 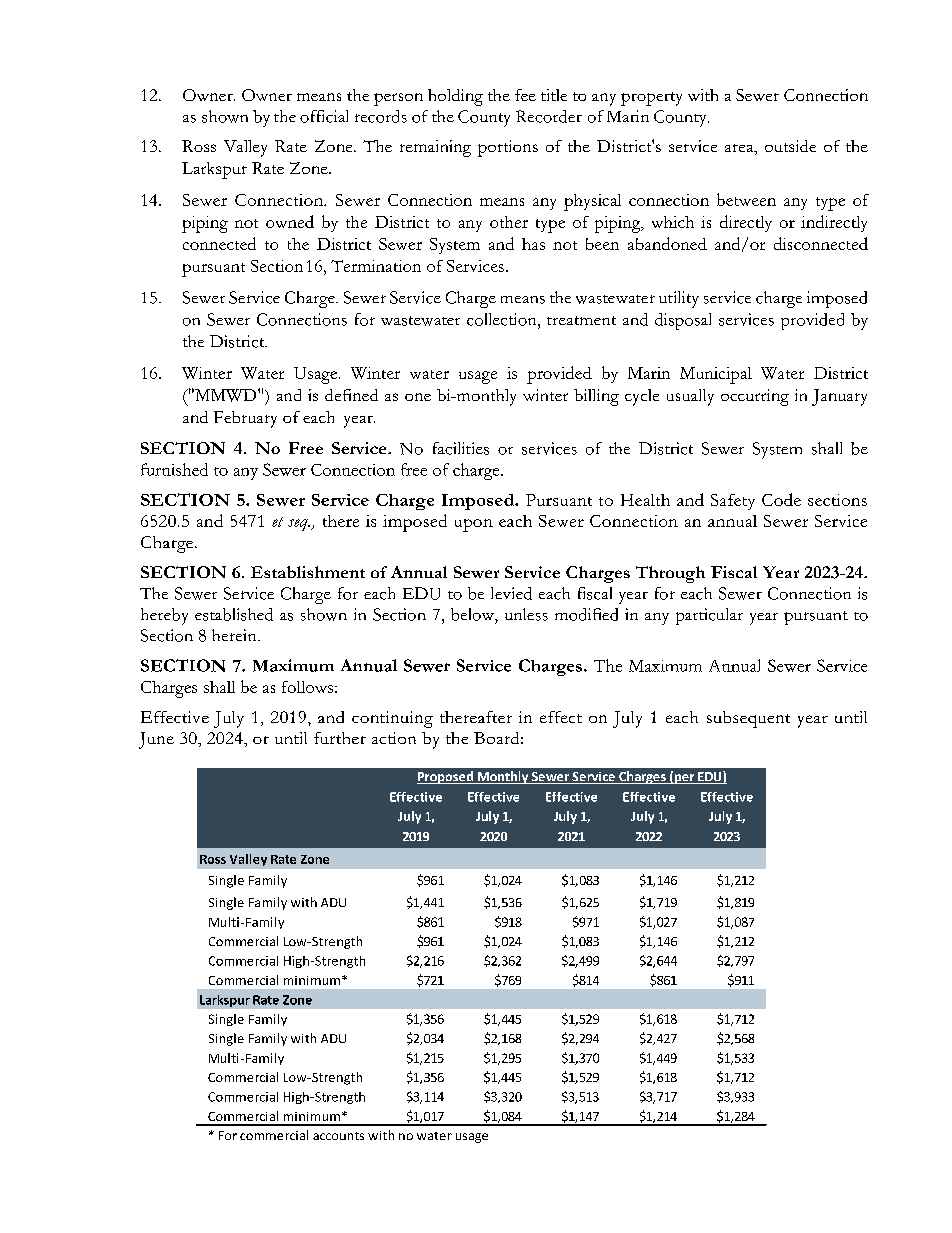 I want to click on outside, so click(x=790, y=146).
